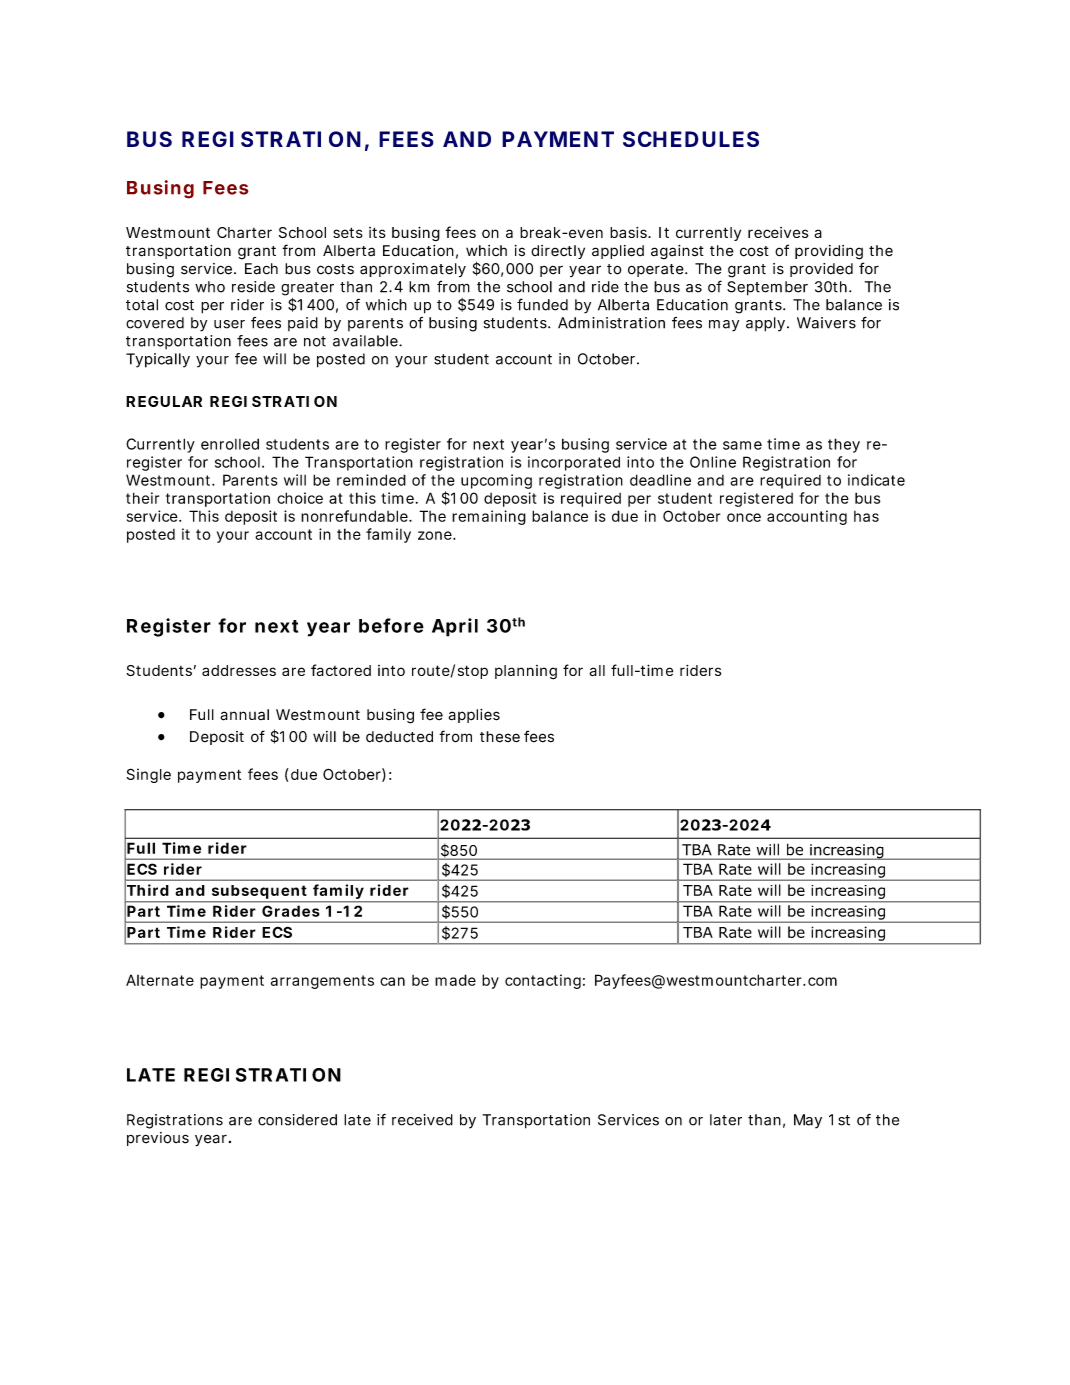 This screenshot has width=1070, height=1385. What do you see at coordinates (261, 269) in the screenshot?
I see `Each` at bounding box center [261, 269].
